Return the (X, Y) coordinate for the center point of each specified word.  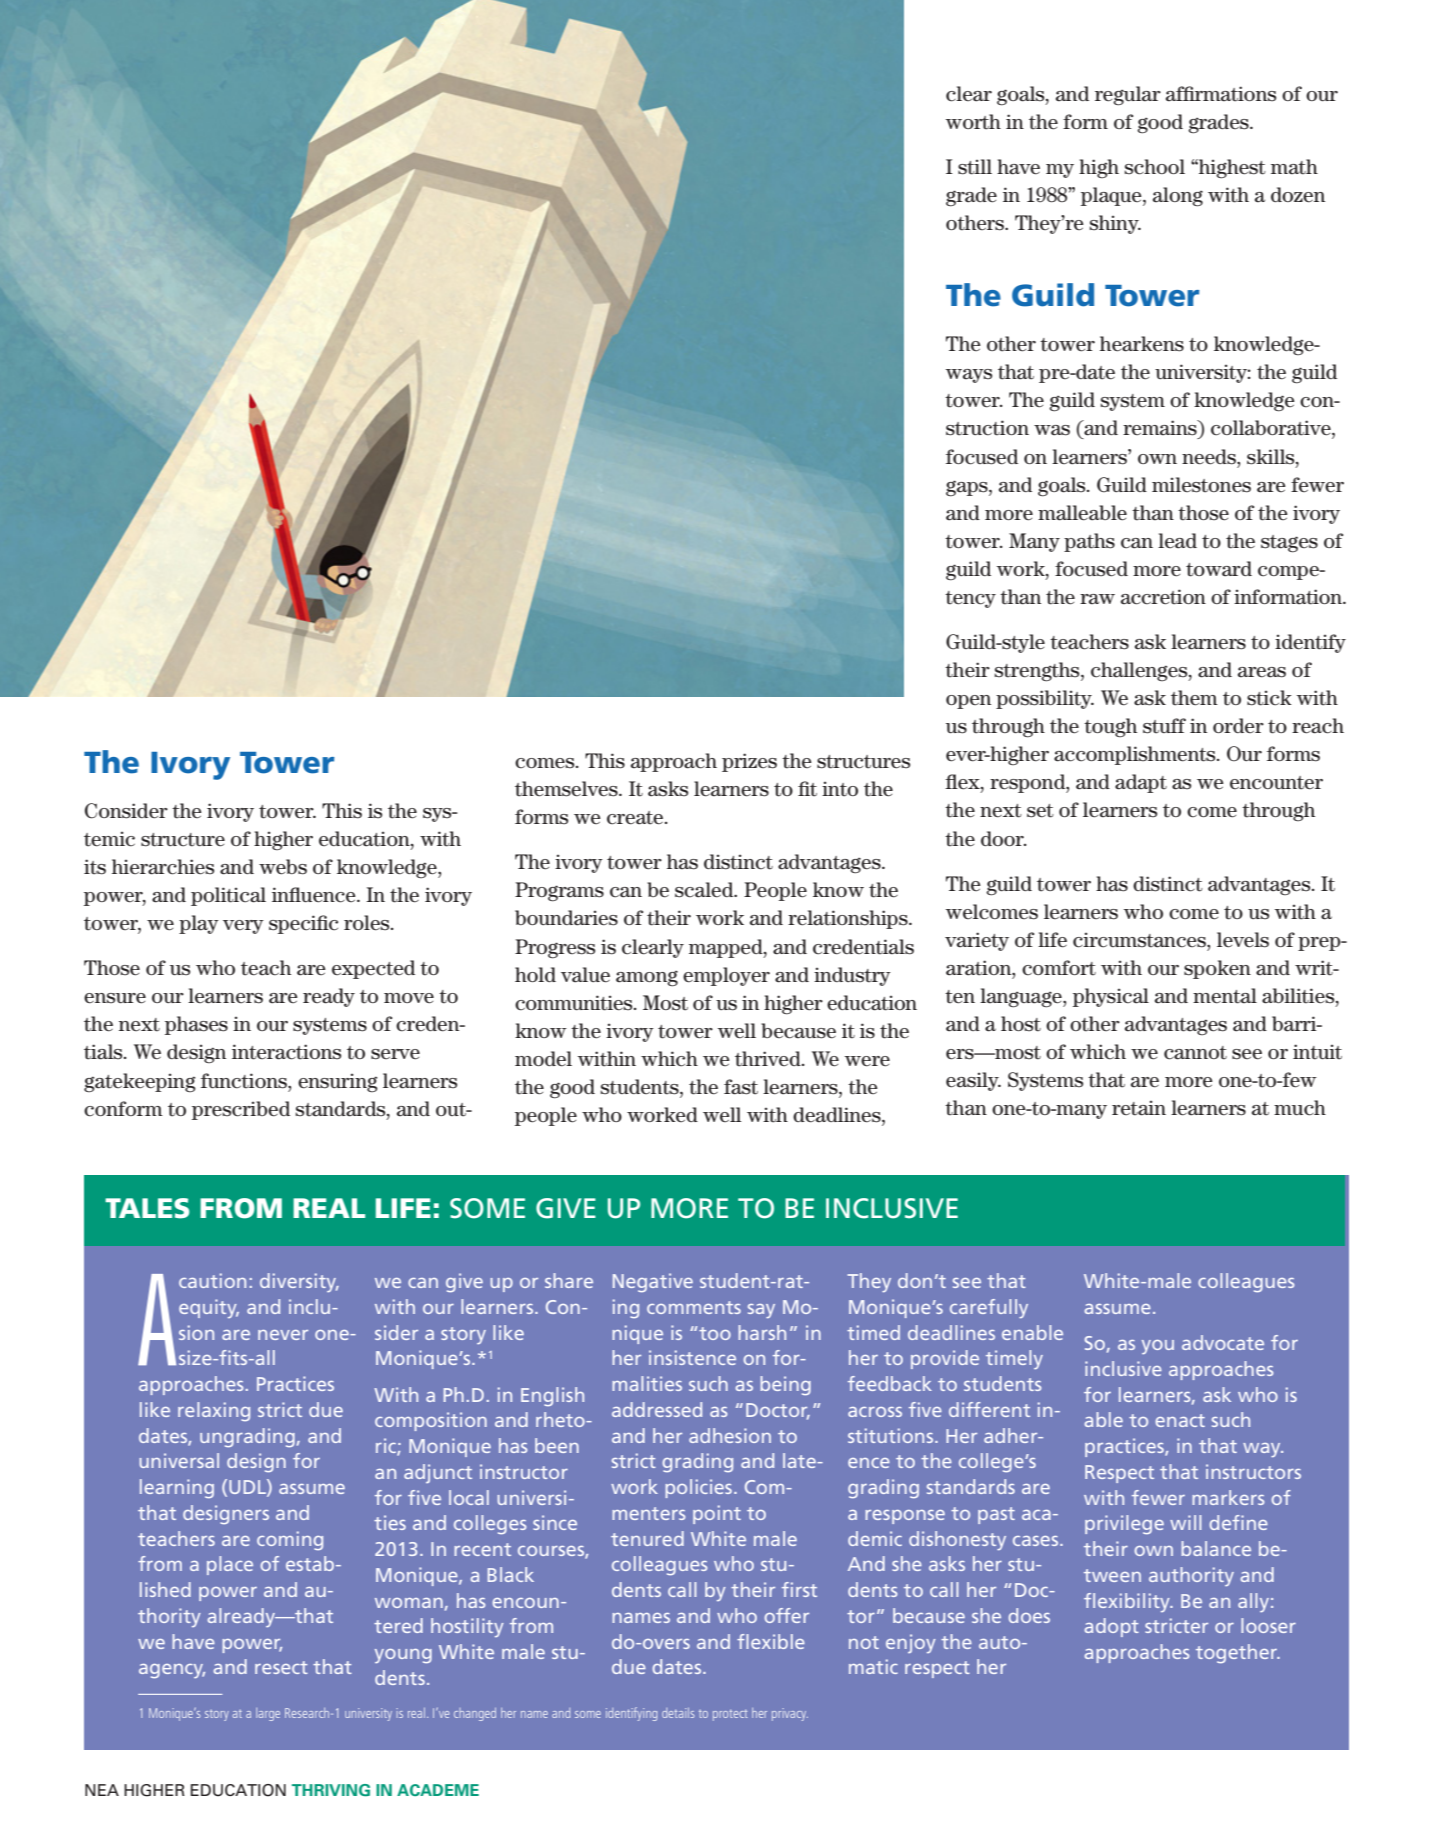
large (268, 1714)
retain (1139, 1108)
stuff (1164, 726)
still (975, 167)
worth (973, 122)
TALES (147, 1208)
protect (730, 1715)
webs (283, 867)
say (761, 1311)
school (1155, 167)
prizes (749, 762)
